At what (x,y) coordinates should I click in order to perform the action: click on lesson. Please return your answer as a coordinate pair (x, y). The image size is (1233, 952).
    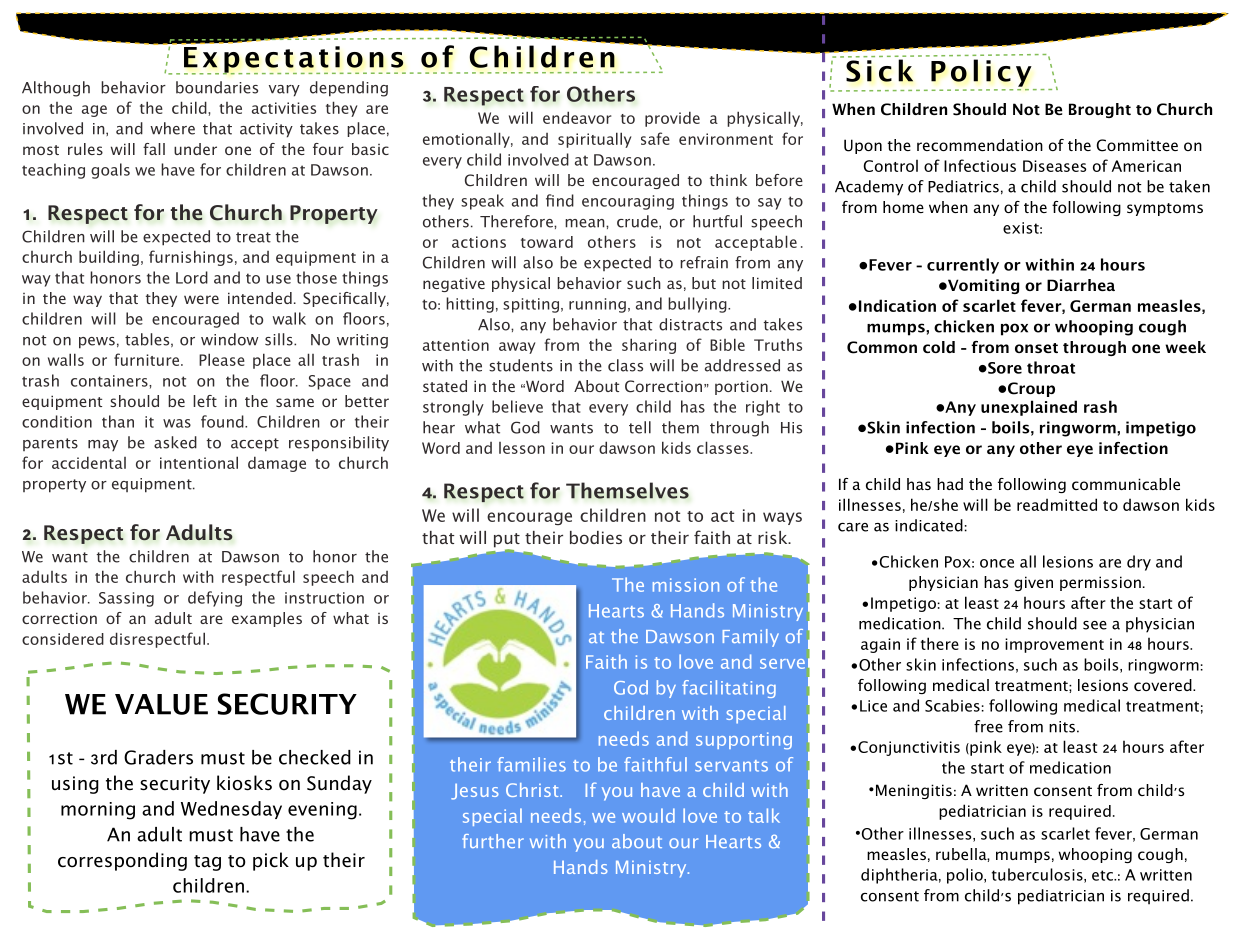
    Looking at the image, I should click on (522, 448).
